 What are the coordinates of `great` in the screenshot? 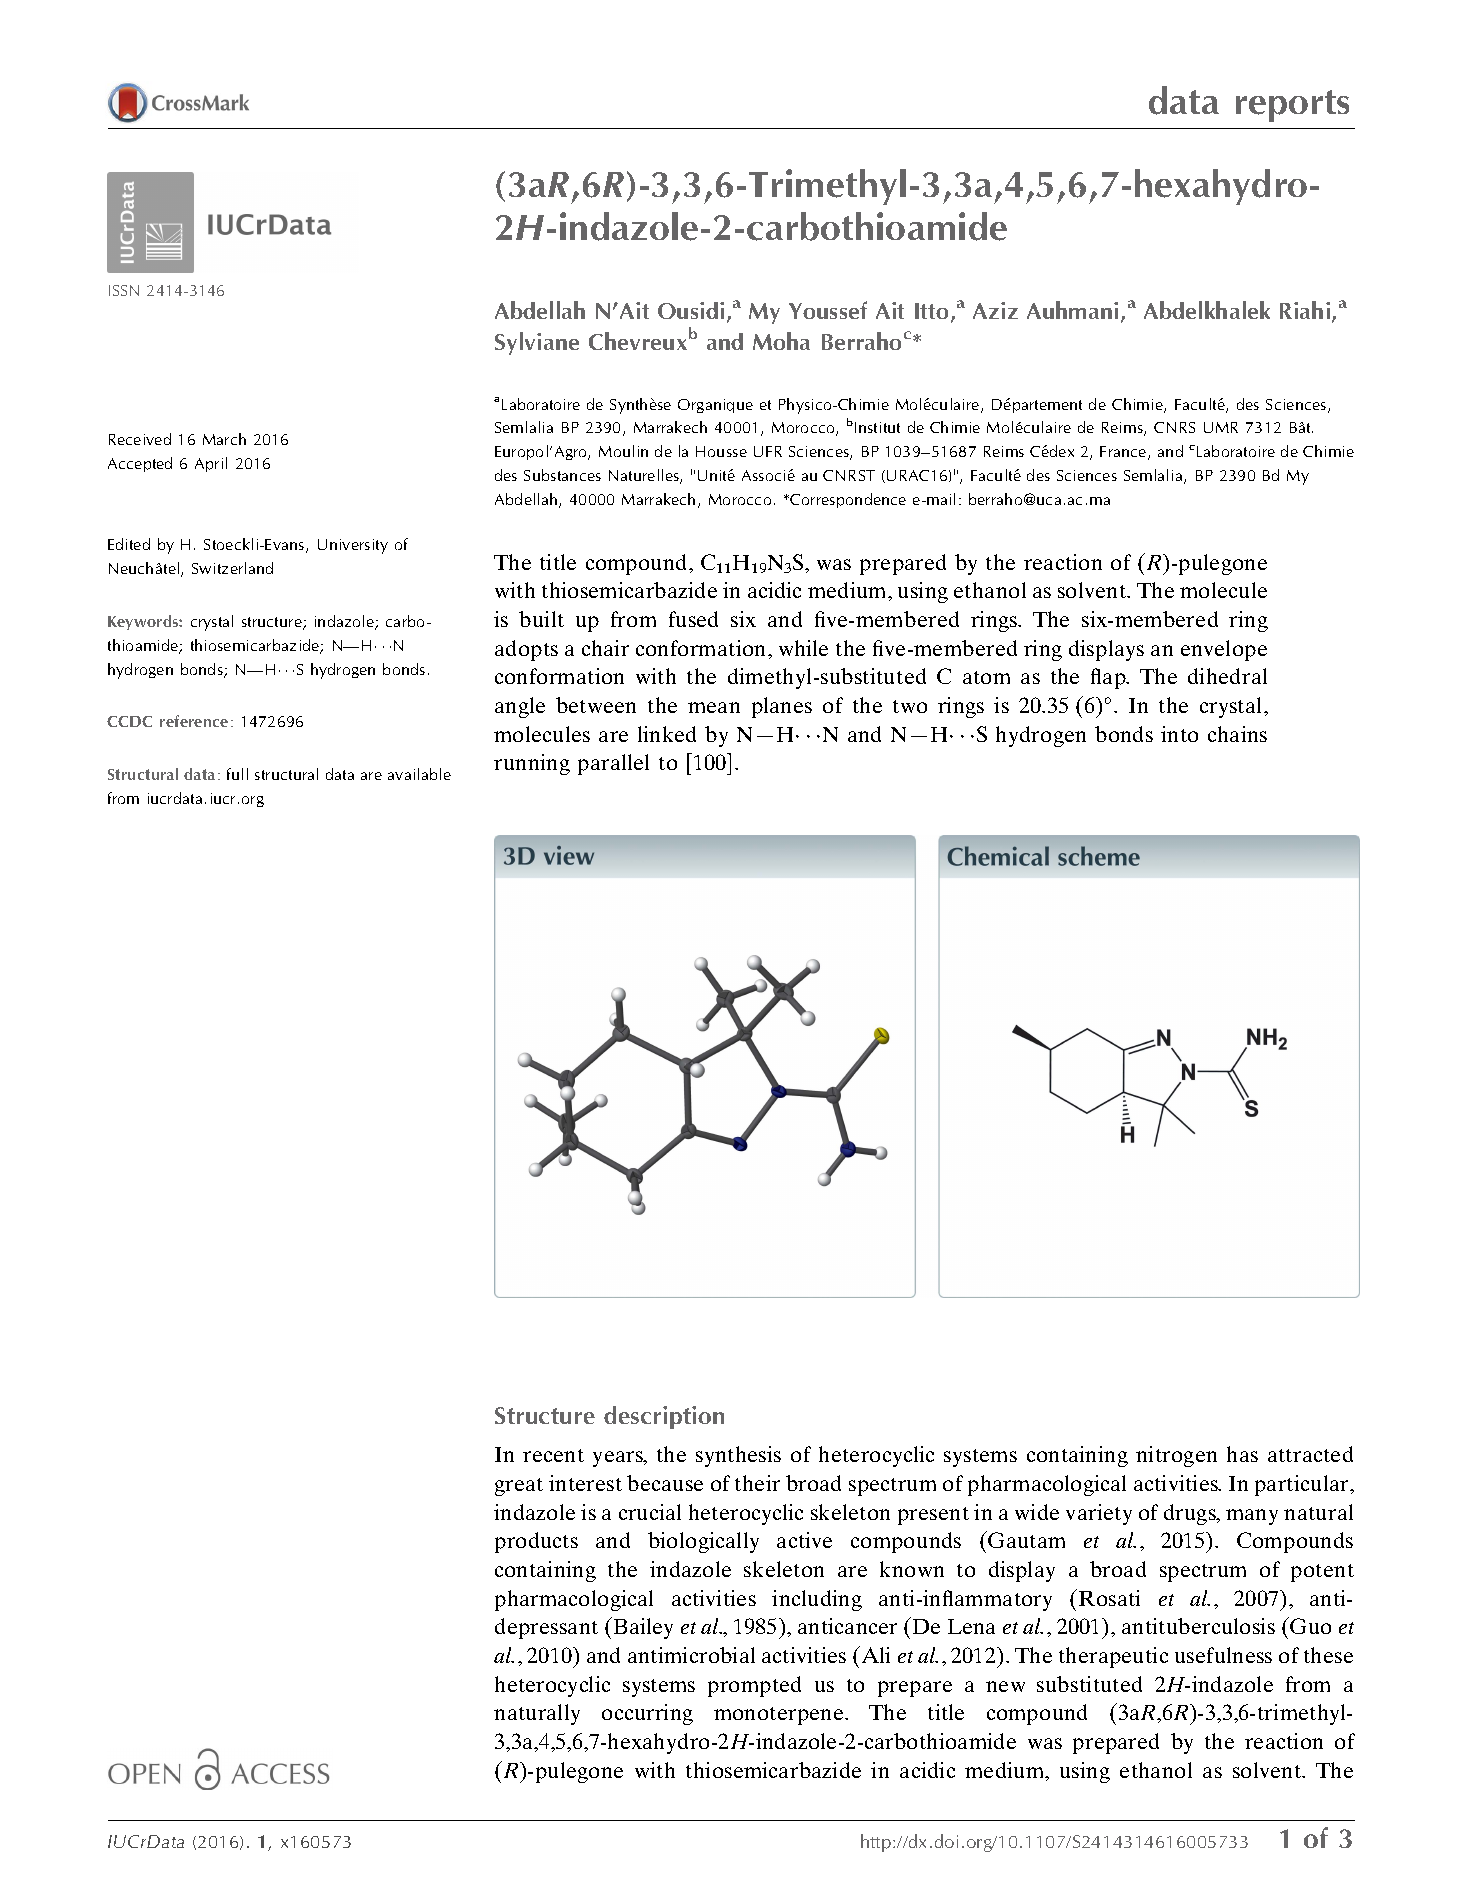 It's located at (519, 1487).
